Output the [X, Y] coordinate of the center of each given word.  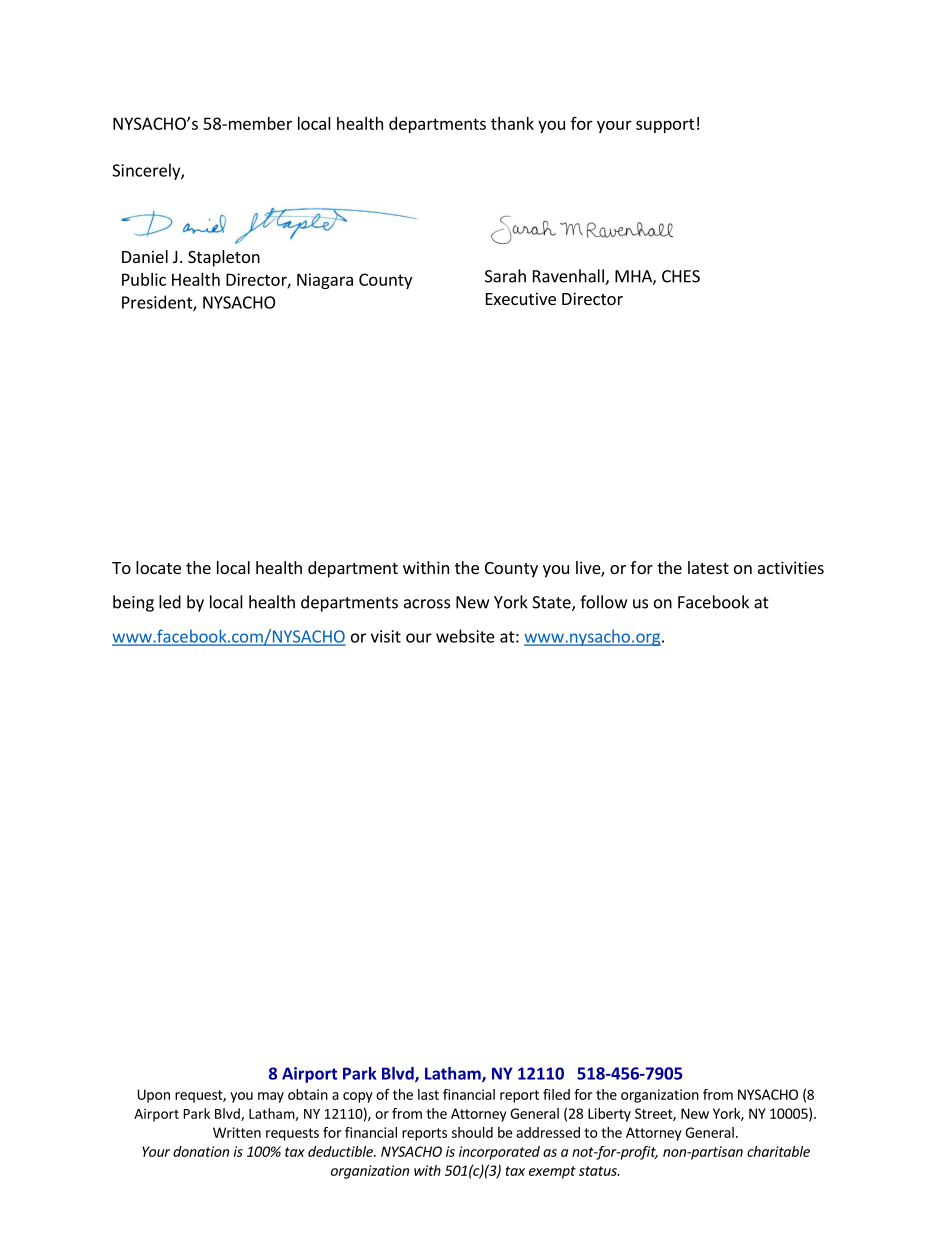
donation [201, 1151]
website [465, 636]
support [665, 125]
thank [512, 123]
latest [708, 567]
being [133, 603]
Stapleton [224, 258]
